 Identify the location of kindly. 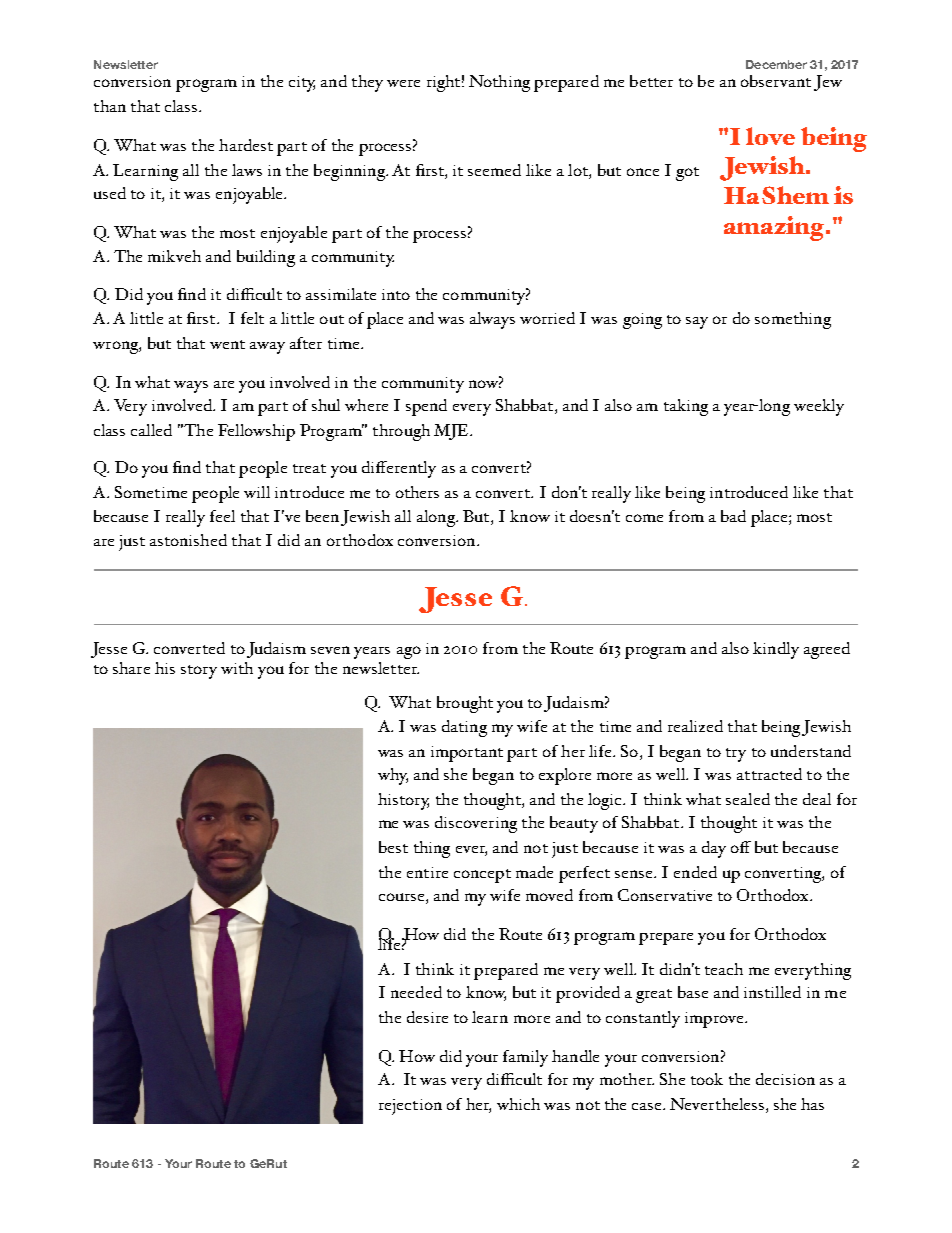
(776, 650).
